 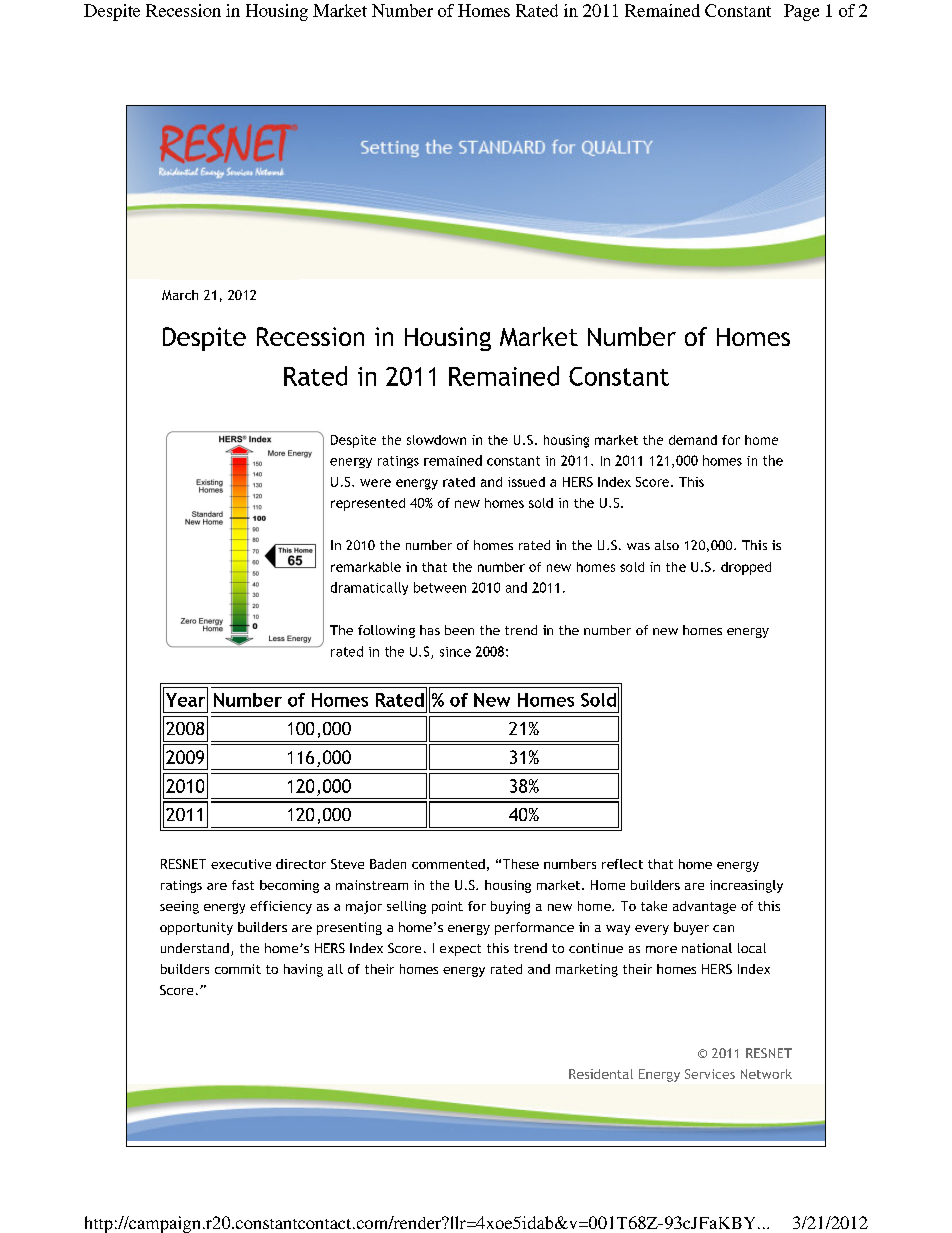 I want to click on increasingly, so click(x=746, y=886).
